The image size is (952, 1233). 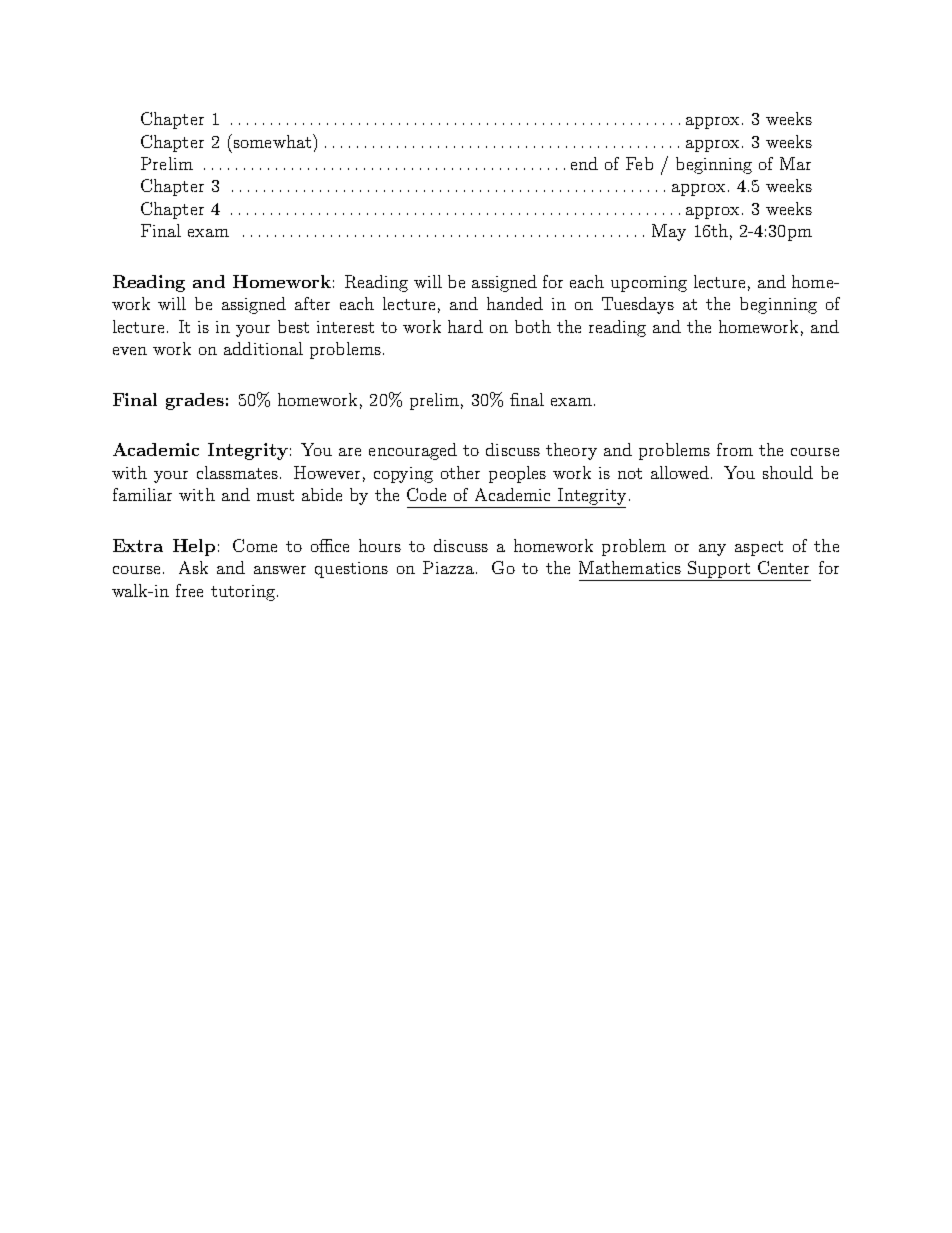 What do you see at coordinates (669, 232) in the image?
I see `May` at bounding box center [669, 232].
